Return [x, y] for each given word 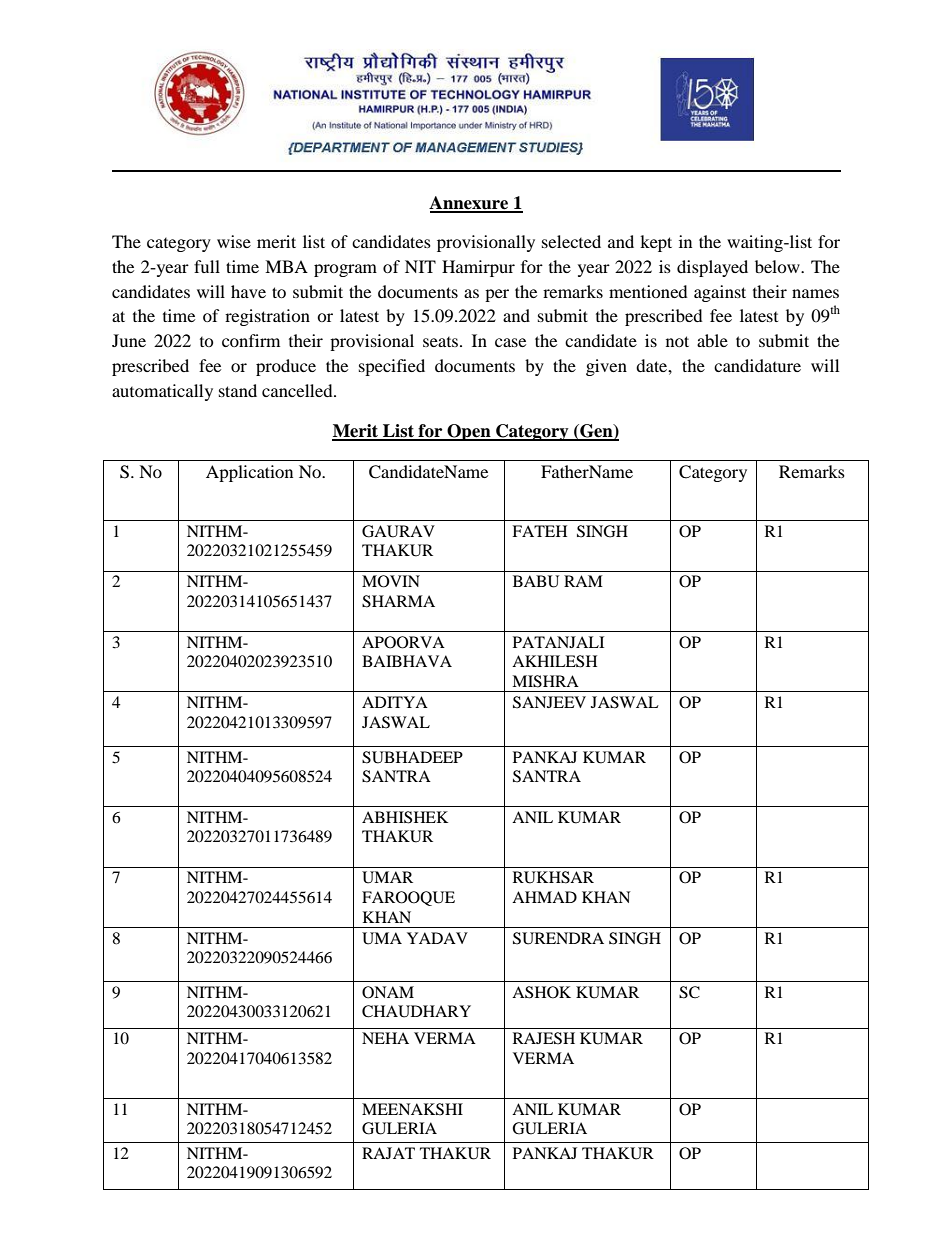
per [497, 295]
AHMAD [544, 897]
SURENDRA [558, 938]
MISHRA [545, 681]
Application [249, 473]
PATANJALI [558, 642]
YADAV [437, 938]
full [207, 266]
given [606, 367]
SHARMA [398, 601]
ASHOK [541, 992]
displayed [712, 268]
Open [469, 432]
